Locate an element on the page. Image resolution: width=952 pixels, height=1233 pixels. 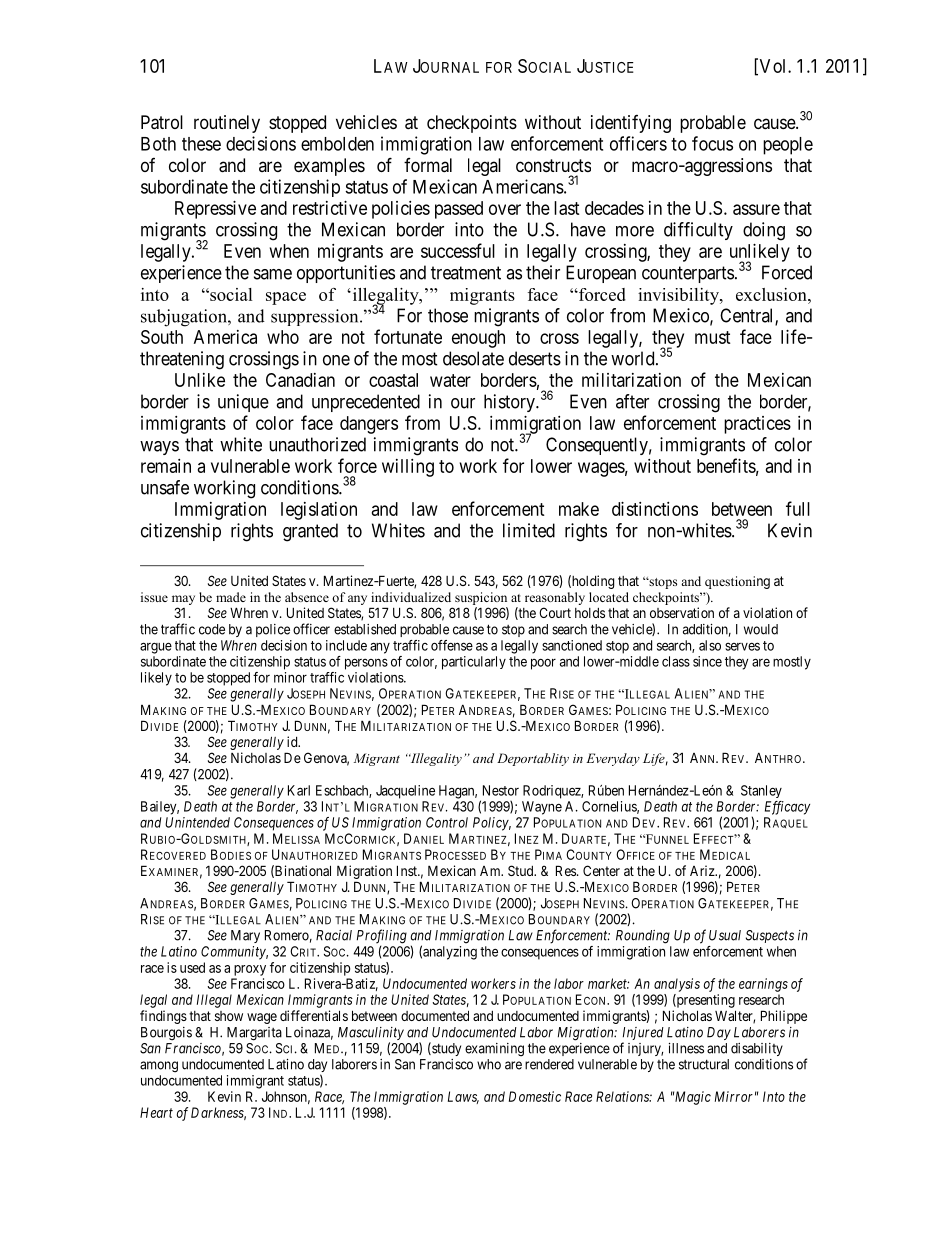
Karl is located at coordinates (299, 790).
